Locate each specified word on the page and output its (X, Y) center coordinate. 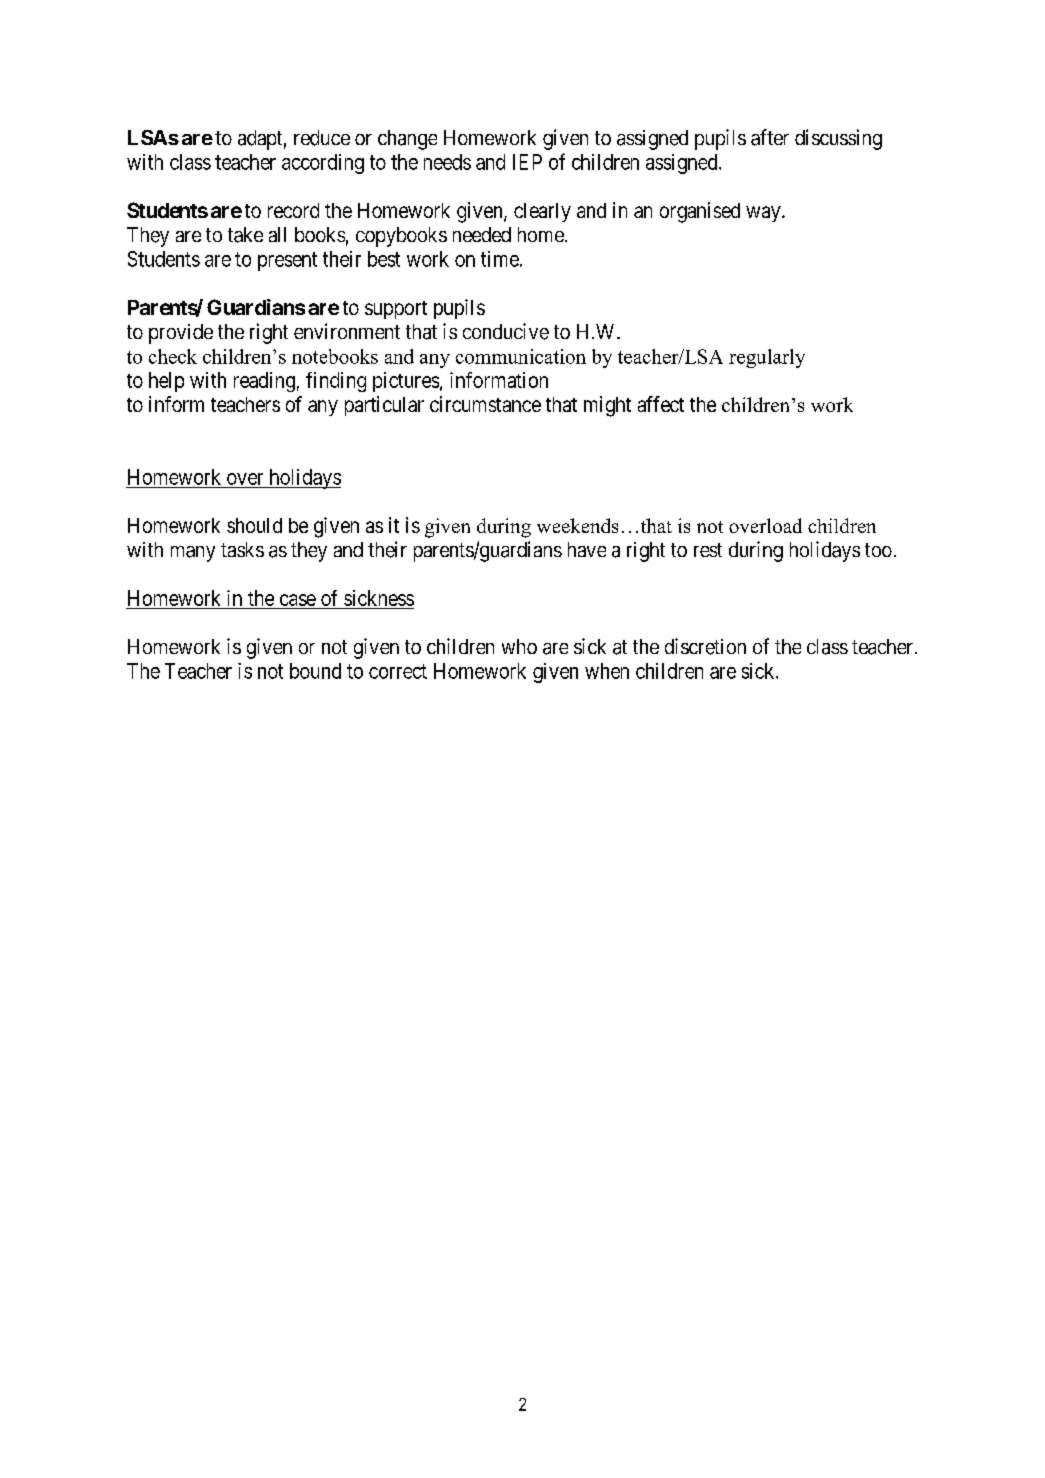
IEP (527, 162)
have (587, 549)
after (770, 137)
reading (264, 382)
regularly (767, 358)
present (287, 261)
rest (708, 550)
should (254, 525)
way (764, 214)
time (500, 259)
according (323, 164)
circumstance (485, 404)
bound (315, 671)
